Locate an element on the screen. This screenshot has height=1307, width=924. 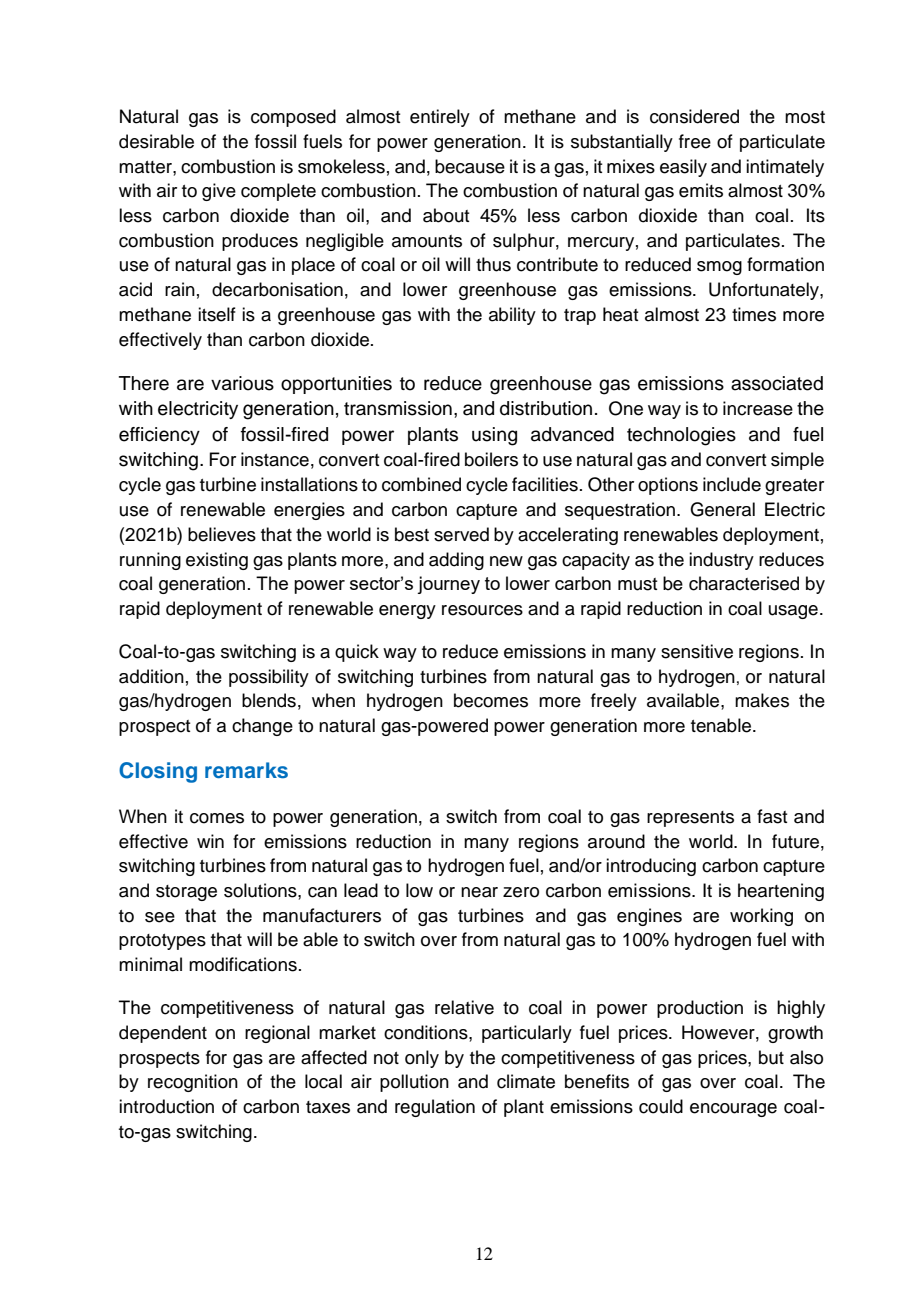
existing is located at coordinates (217, 561).
